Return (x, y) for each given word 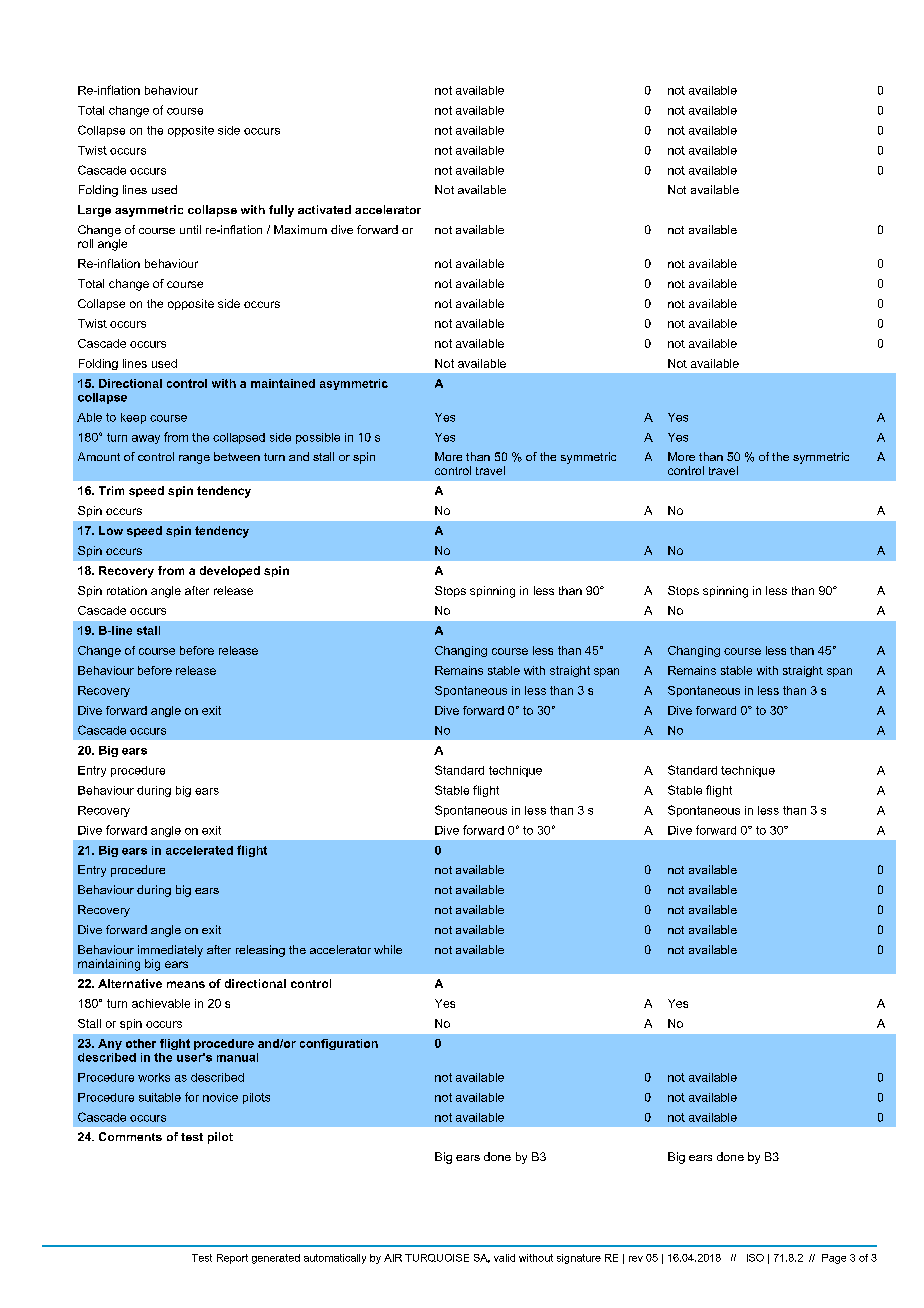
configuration (339, 1044)
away (146, 439)
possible (318, 438)
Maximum (300, 229)
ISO (755, 1258)
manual (237, 1057)
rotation (127, 590)
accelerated (199, 850)
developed (230, 571)
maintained (283, 383)
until (190, 229)
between (237, 456)
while (388, 949)
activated (324, 209)
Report (232, 1259)
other (141, 1043)
